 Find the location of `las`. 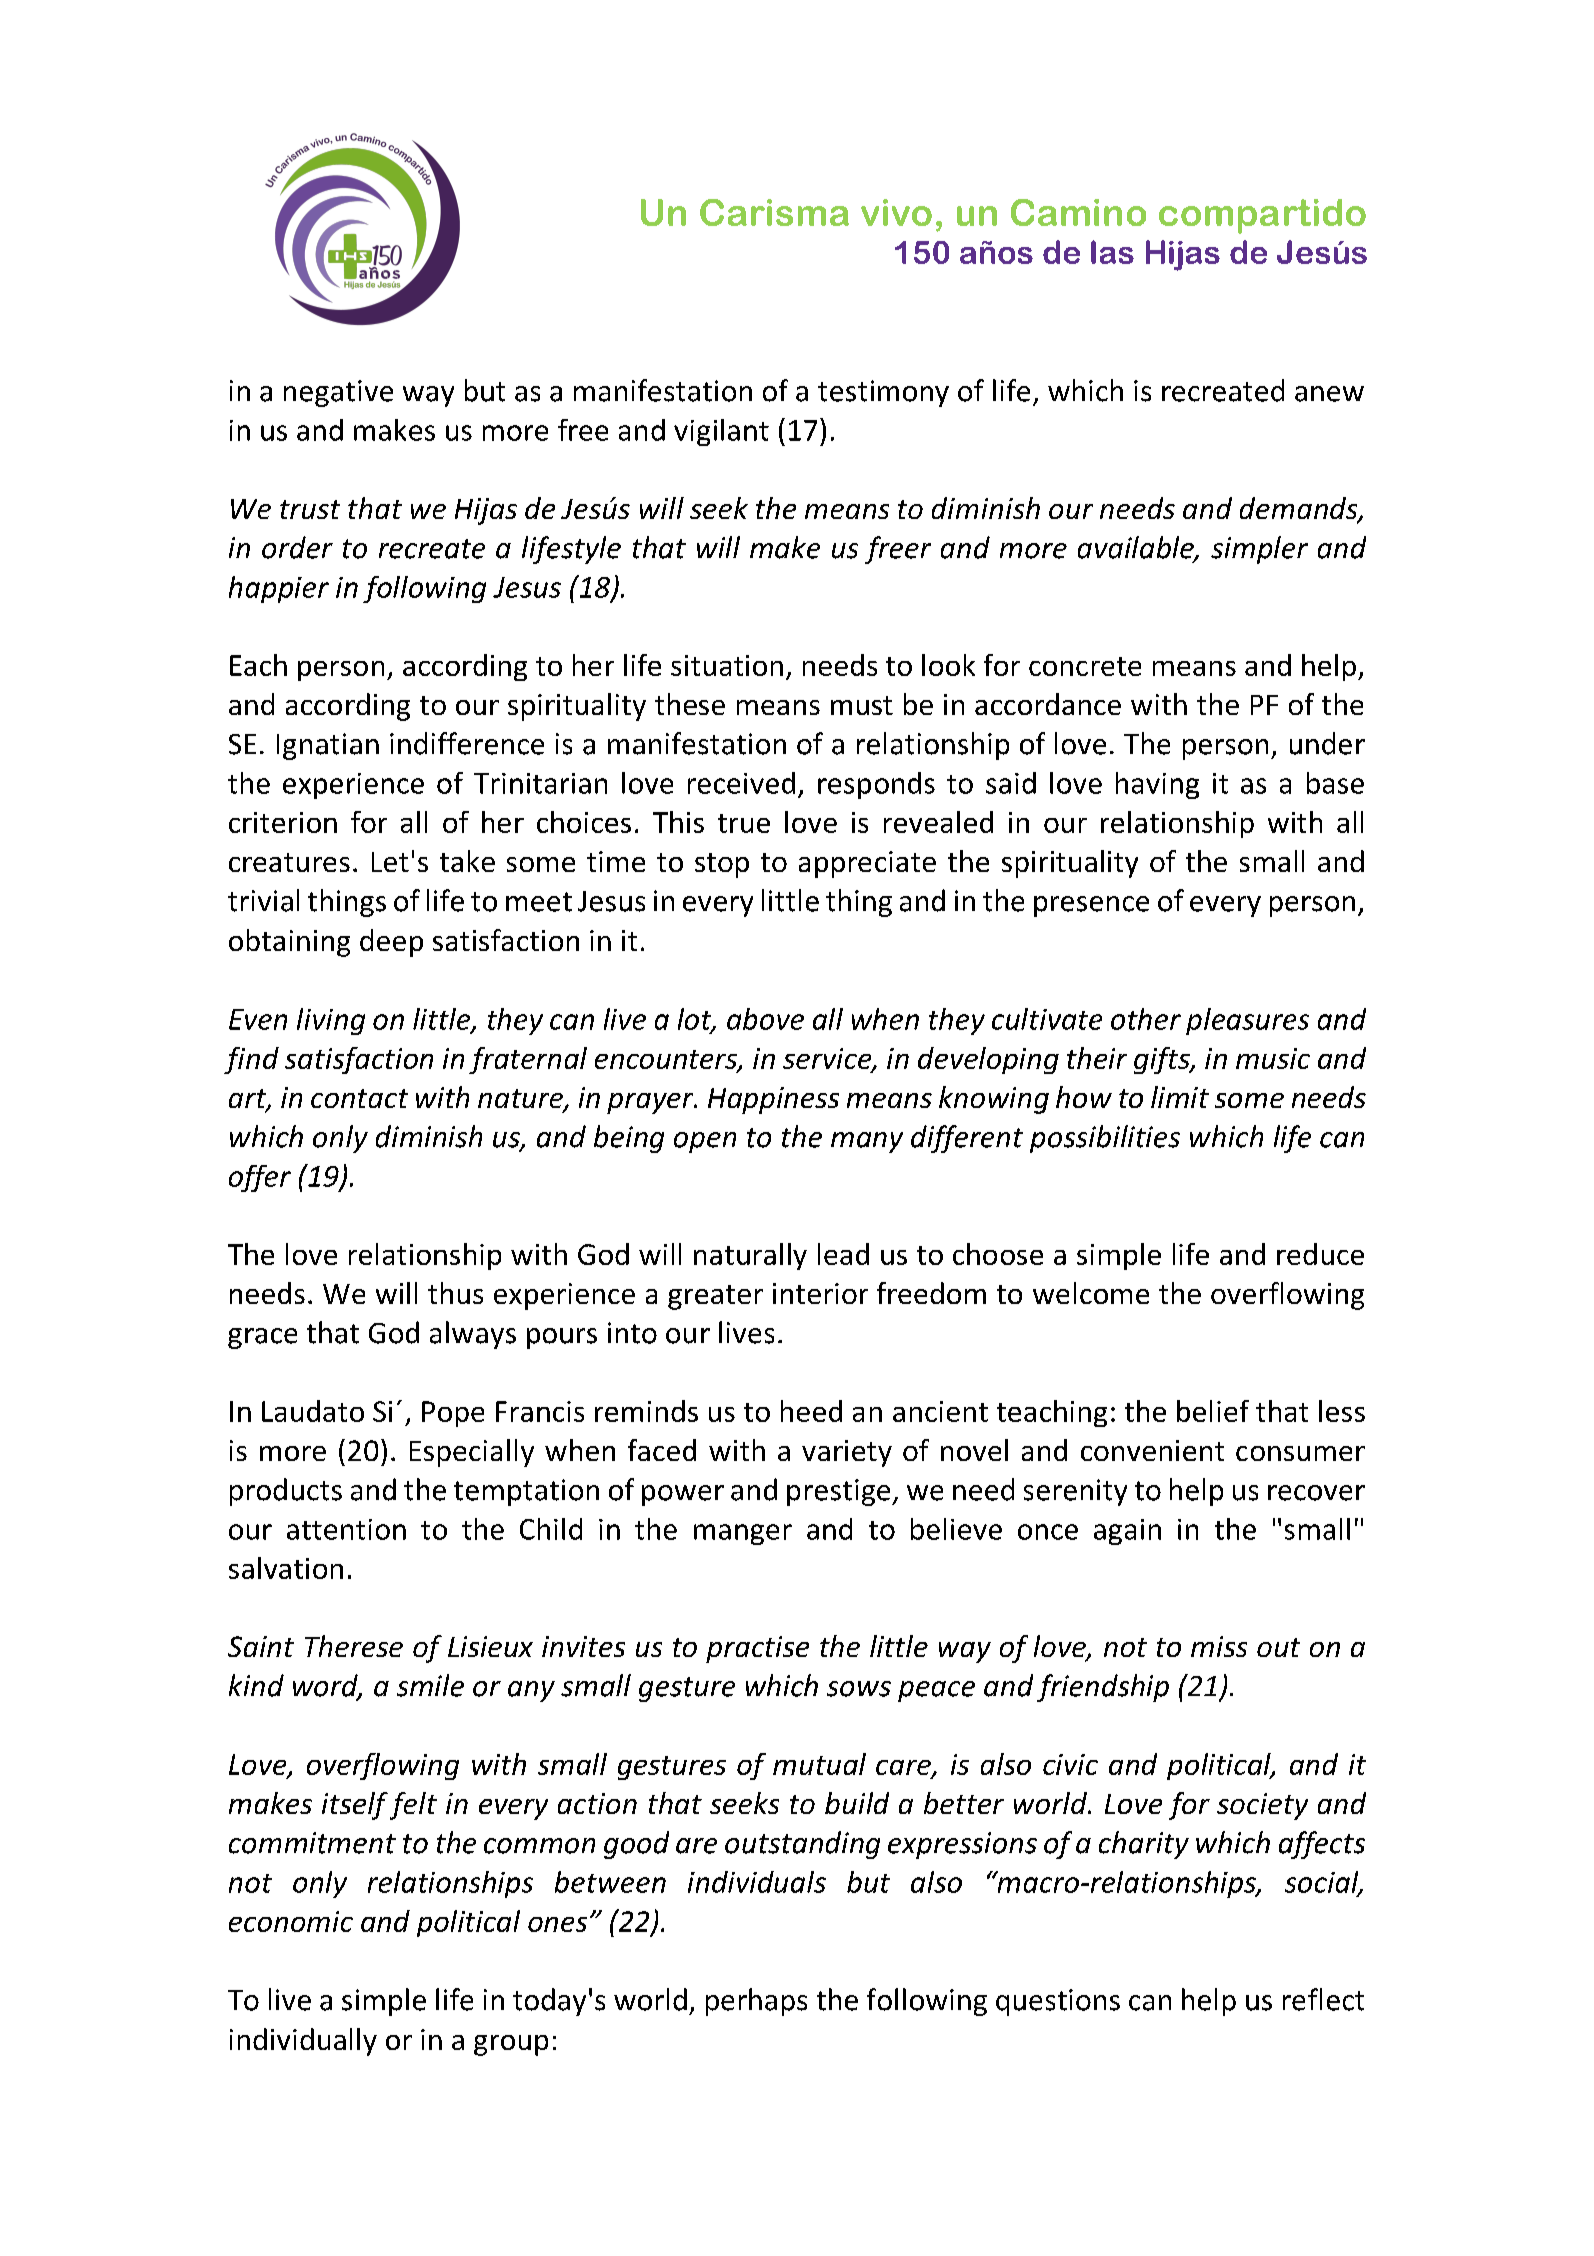

las is located at coordinates (1112, 252).
